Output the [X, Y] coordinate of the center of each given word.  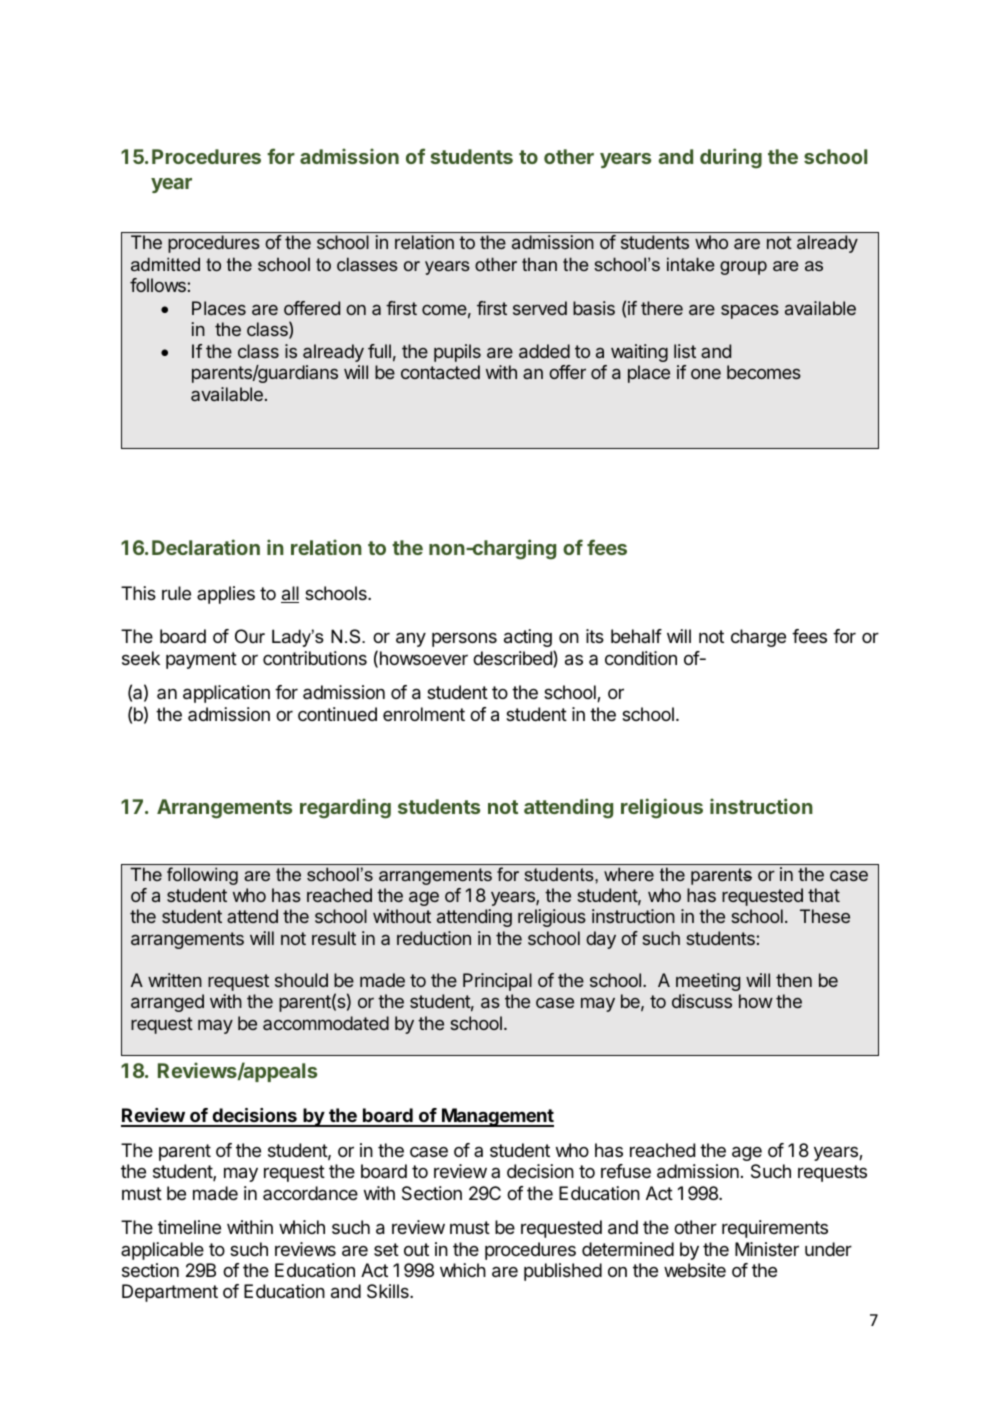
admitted [165, 264]
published [563, 1272]
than [539, 264]
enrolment [424, 714]
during [731, 158]
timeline [189, 1227]
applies [226, 595]
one [706, 374]
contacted [440, 372]
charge [758, 638]
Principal [497, 982]
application [226, 694]
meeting [708, 982]
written [175, 980]
